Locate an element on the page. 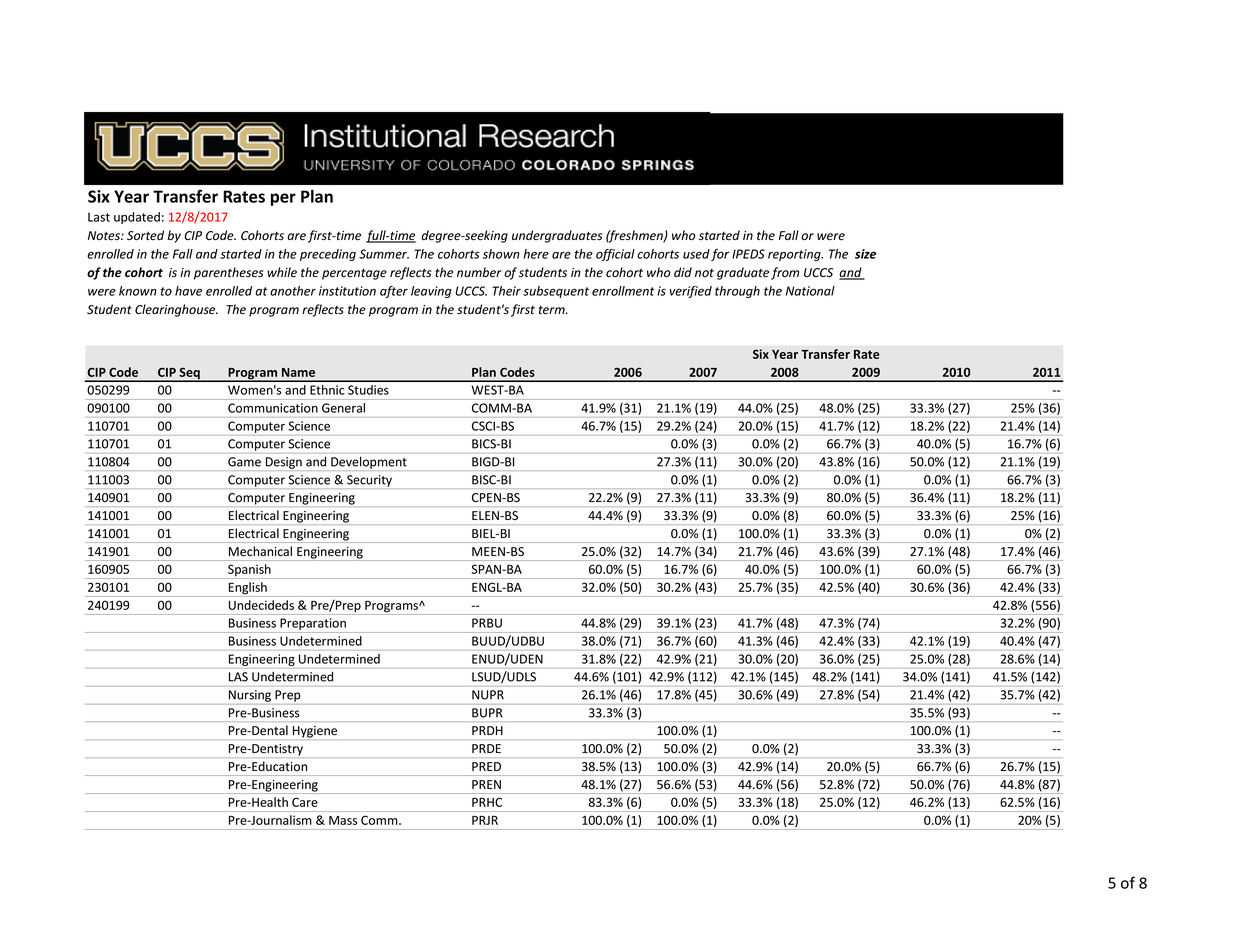 This image has height=952, width=1233. Development is located at coordinates (369, 463).
